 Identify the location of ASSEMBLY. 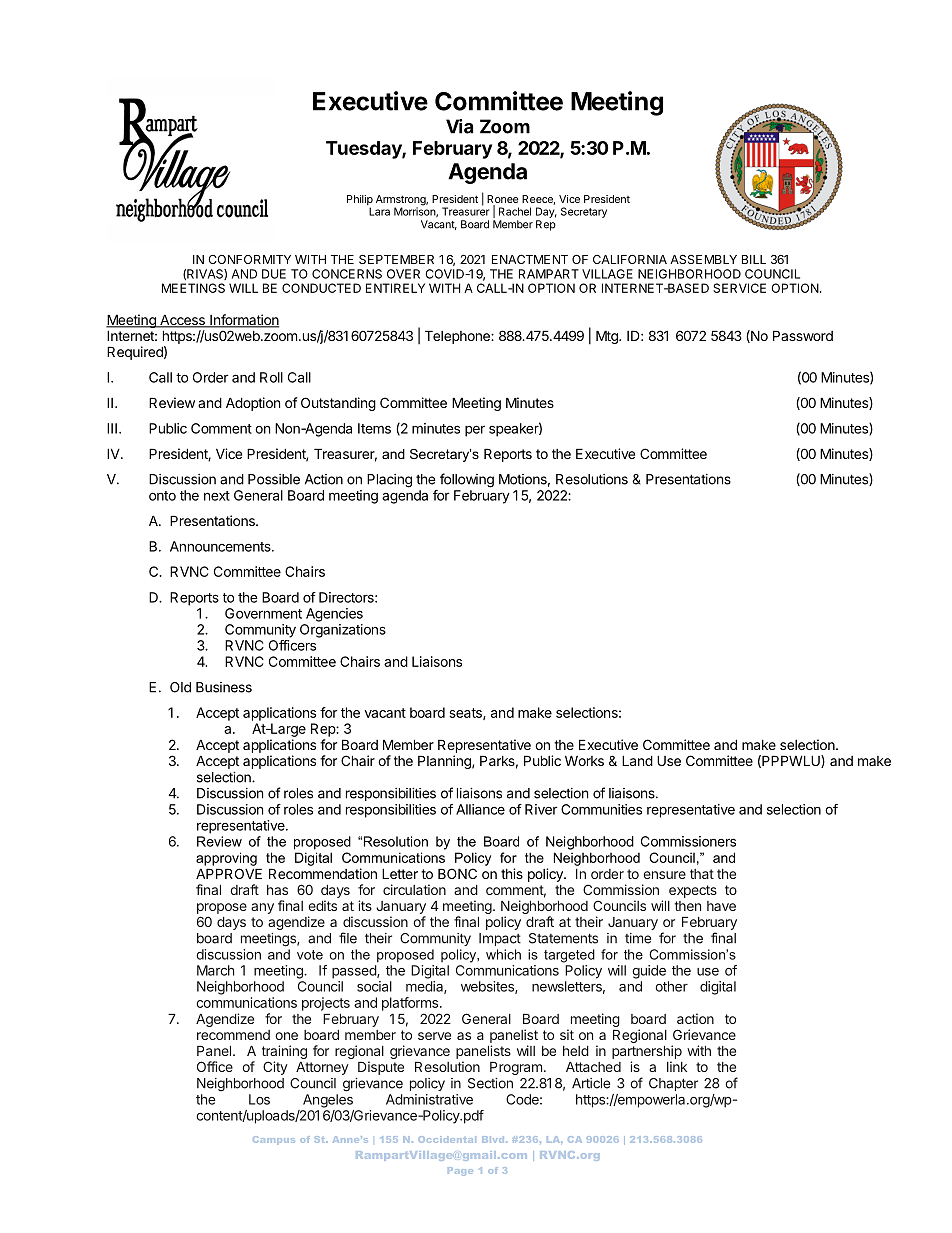
(703, 259).
